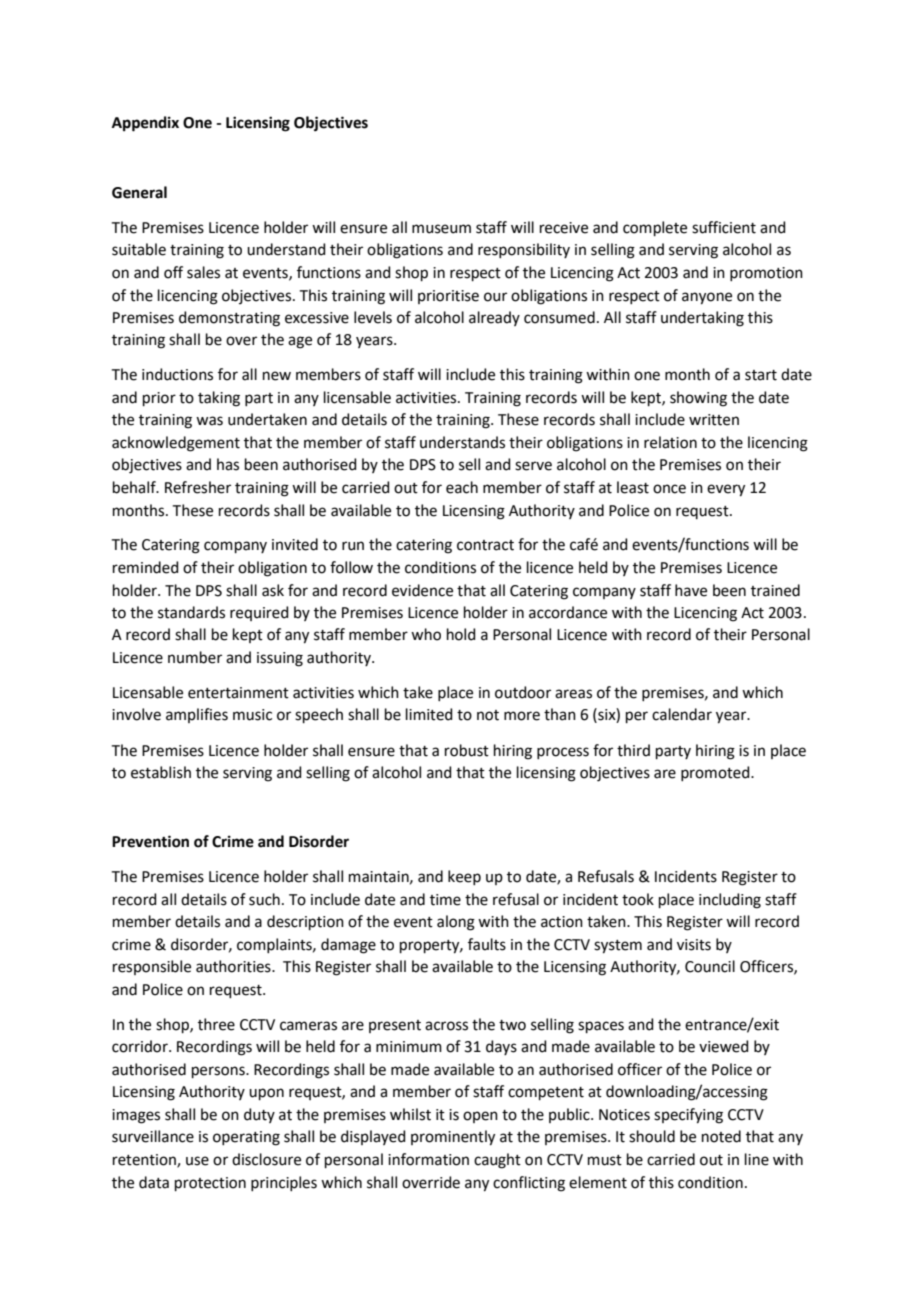  What do you see at coordinates (441, 229) in the document?
I see `museum` at bounding box center [441, 229].
